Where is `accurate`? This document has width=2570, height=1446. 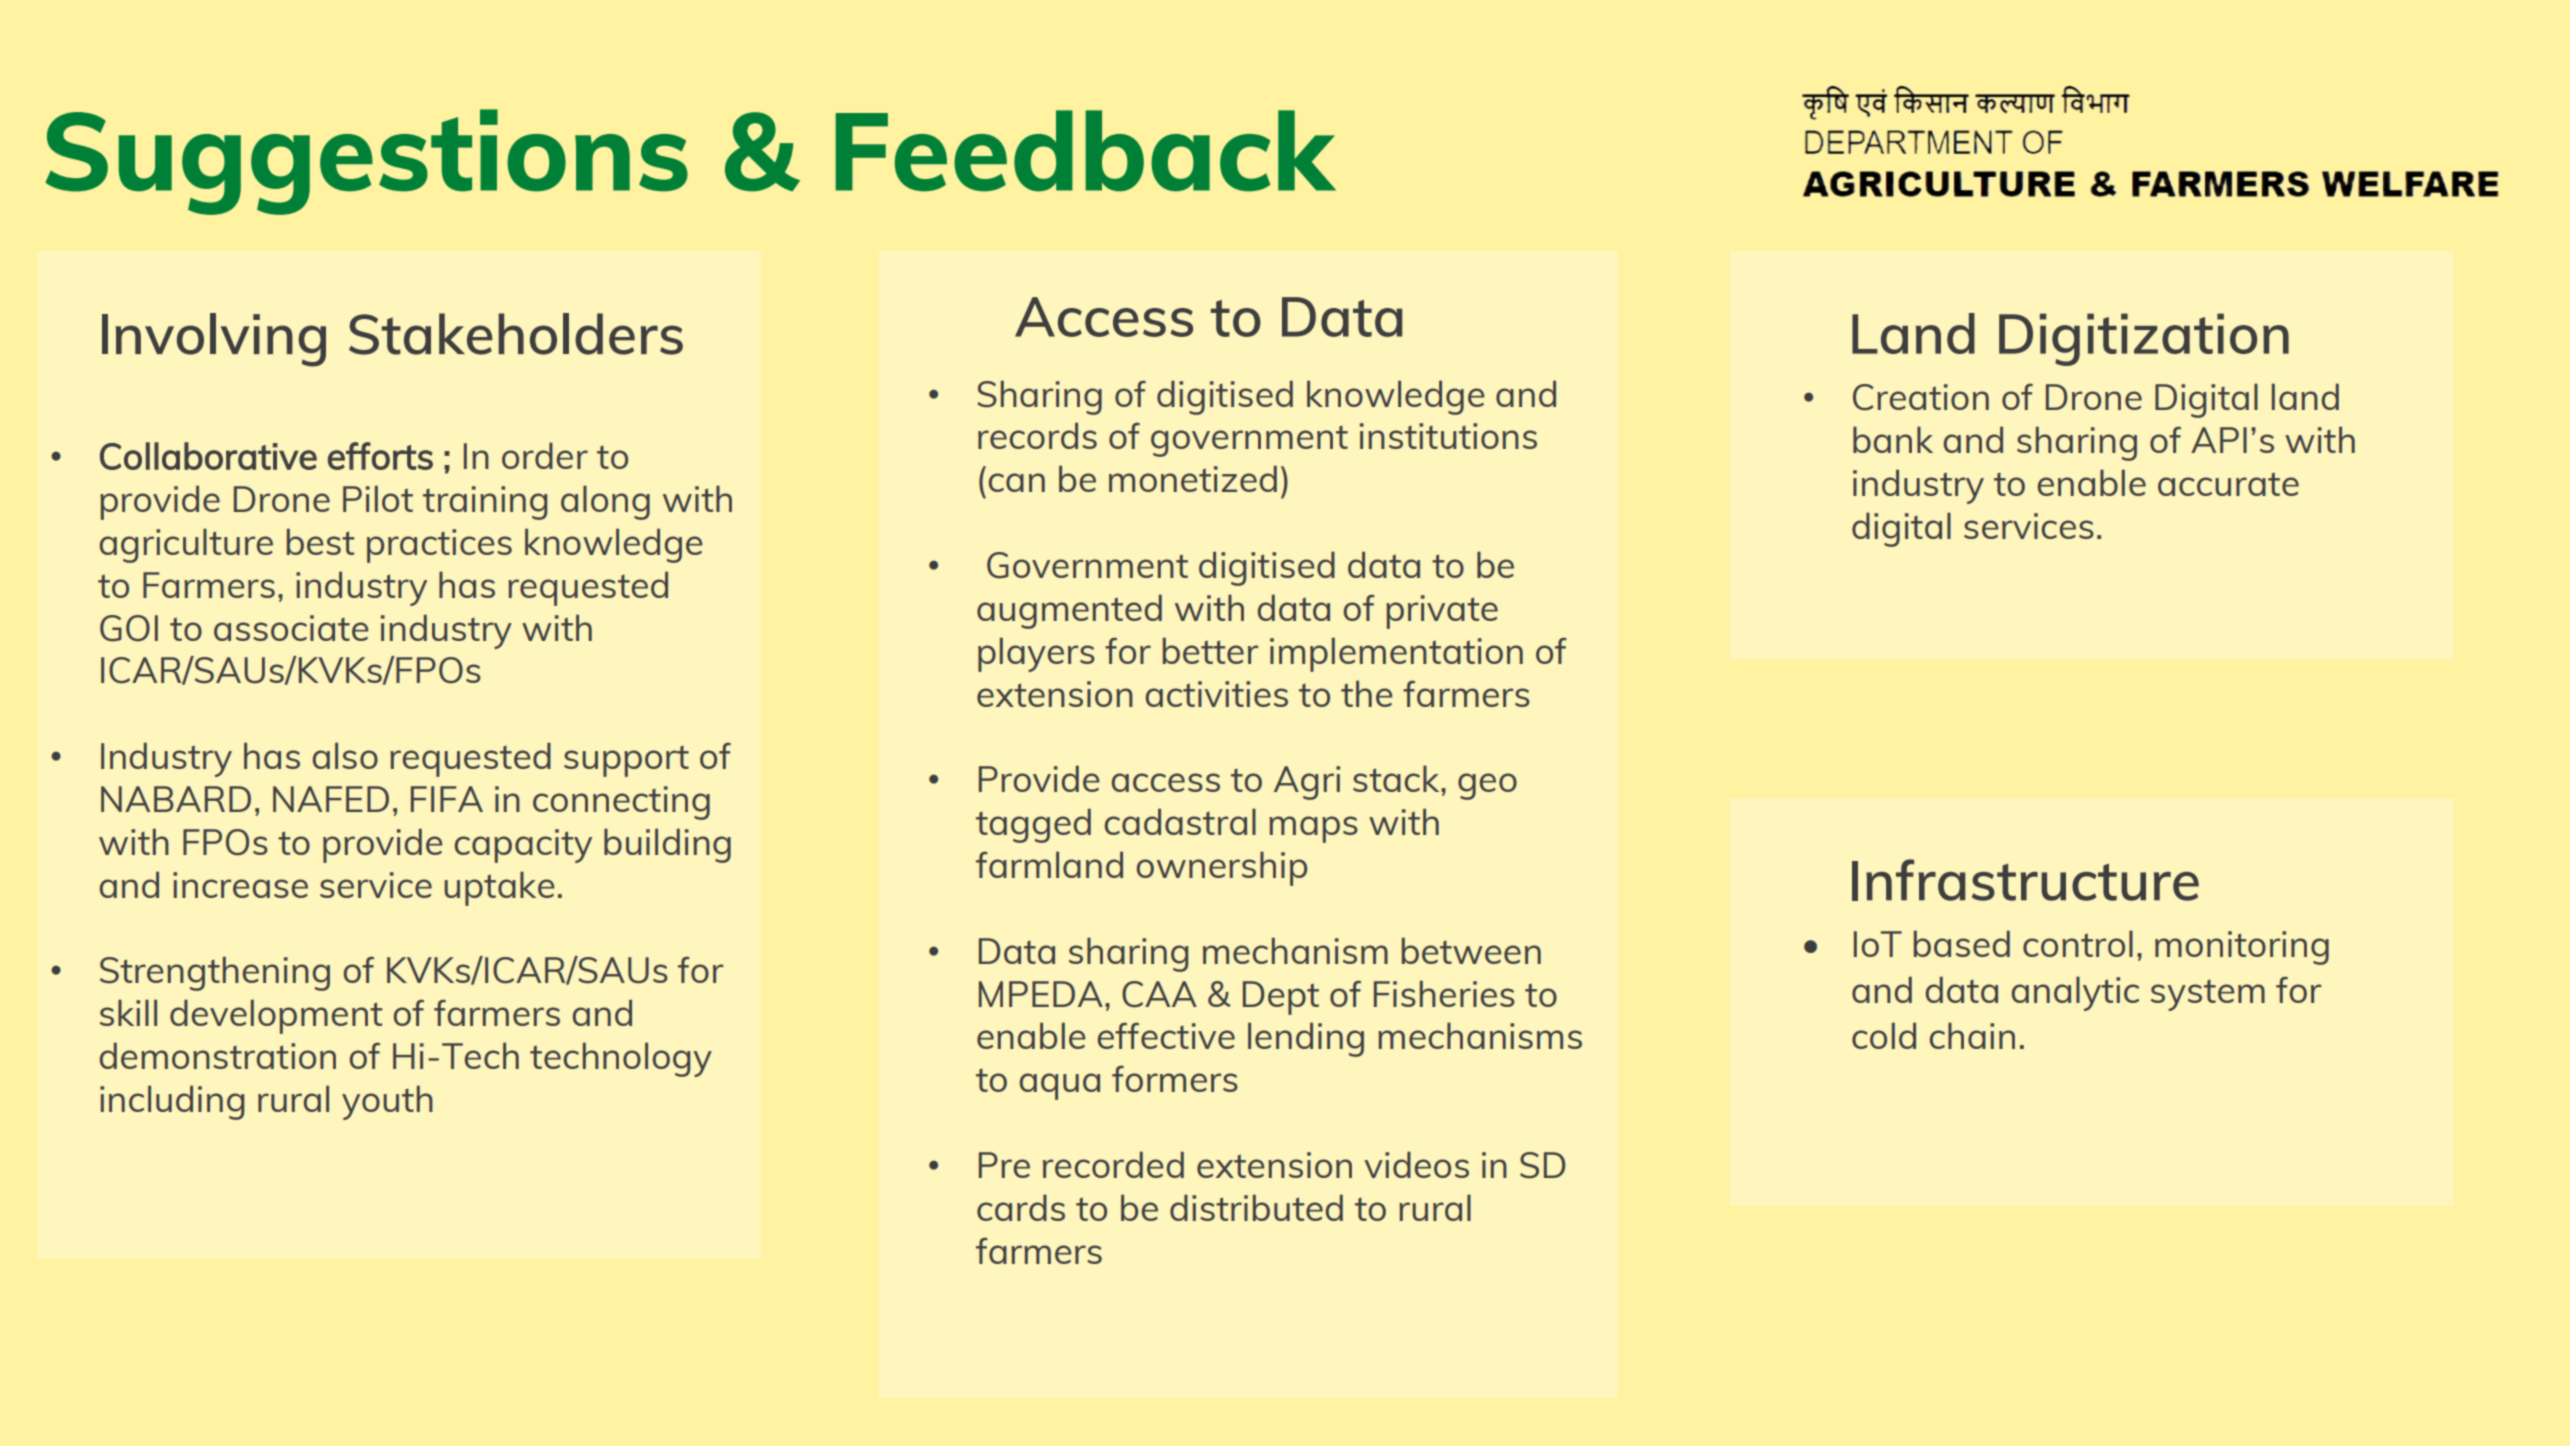
accurate is located at coordinates (2228, 484).
